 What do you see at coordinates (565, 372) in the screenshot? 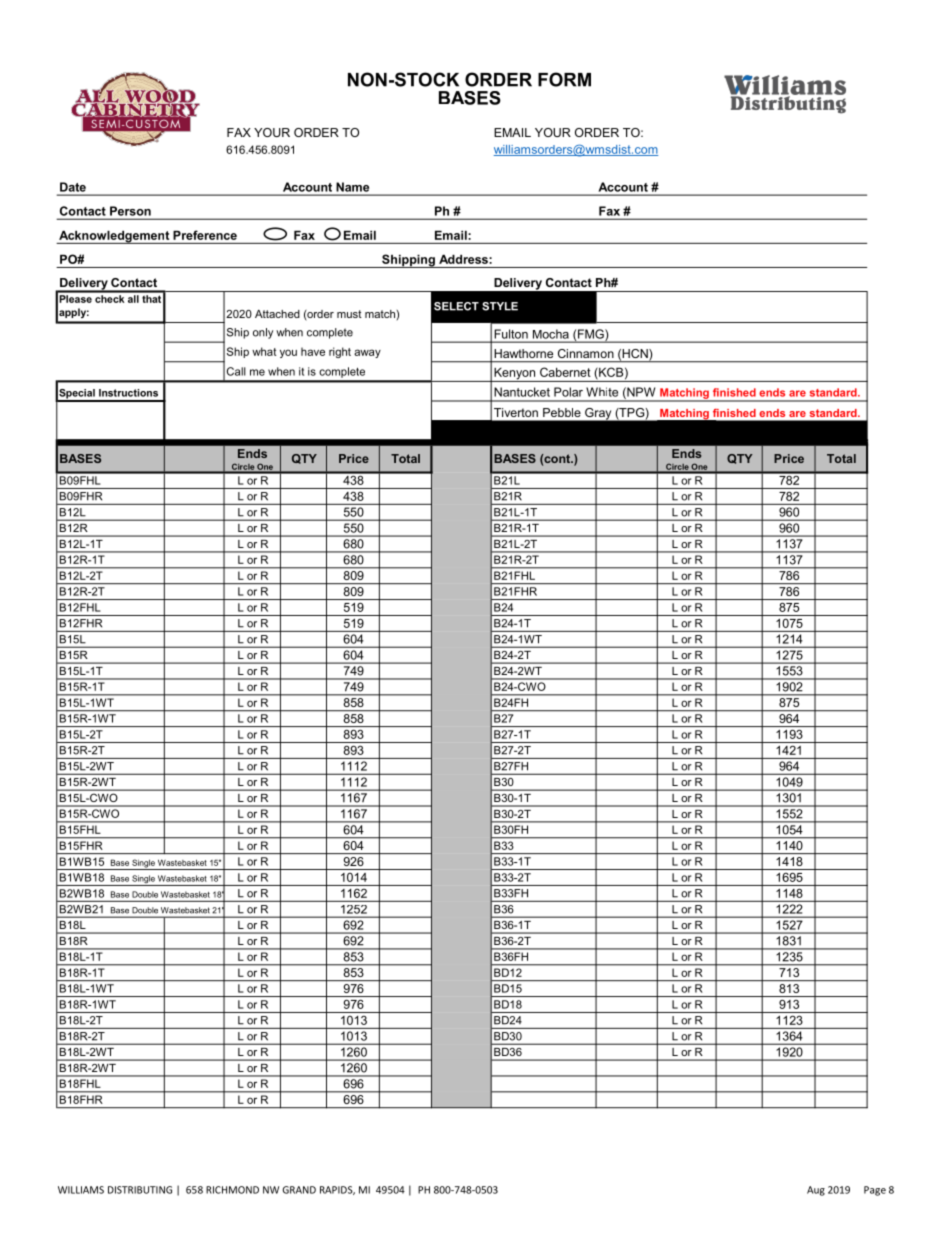
I see `Cabernet` at bounding box center [565, 372].
